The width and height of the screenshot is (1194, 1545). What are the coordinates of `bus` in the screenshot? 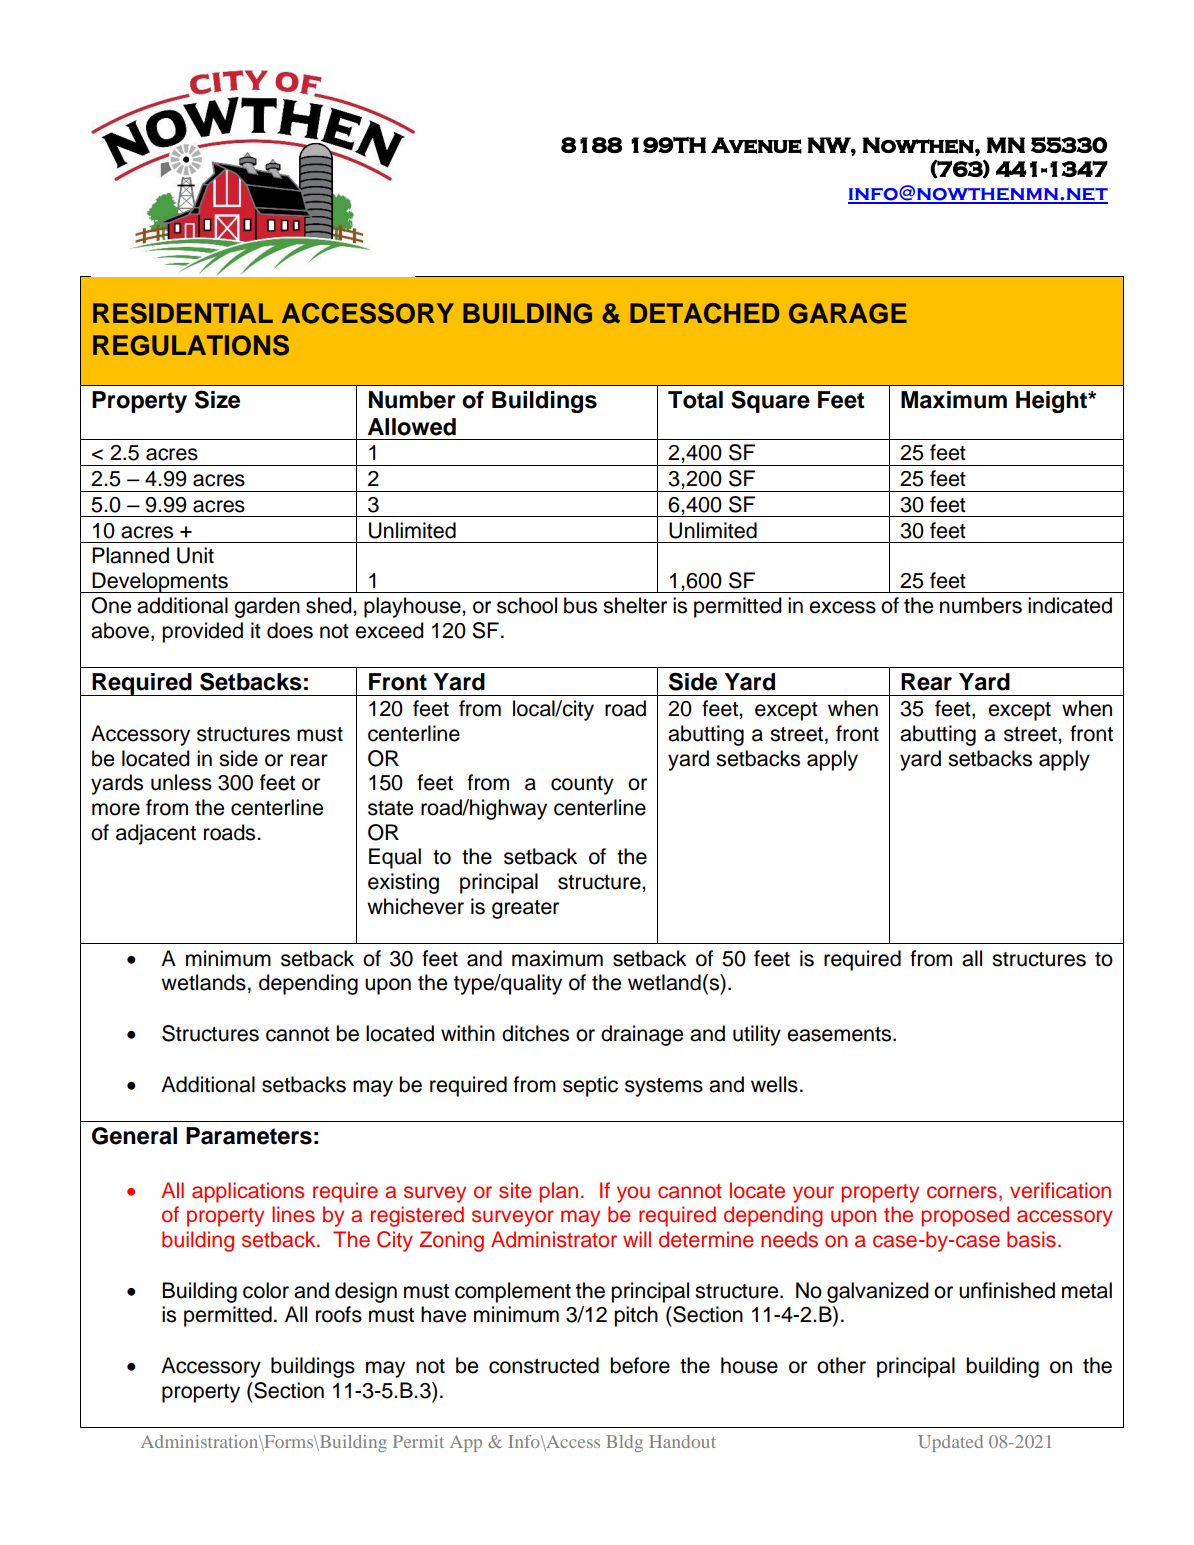 It's located at (580, 605).
